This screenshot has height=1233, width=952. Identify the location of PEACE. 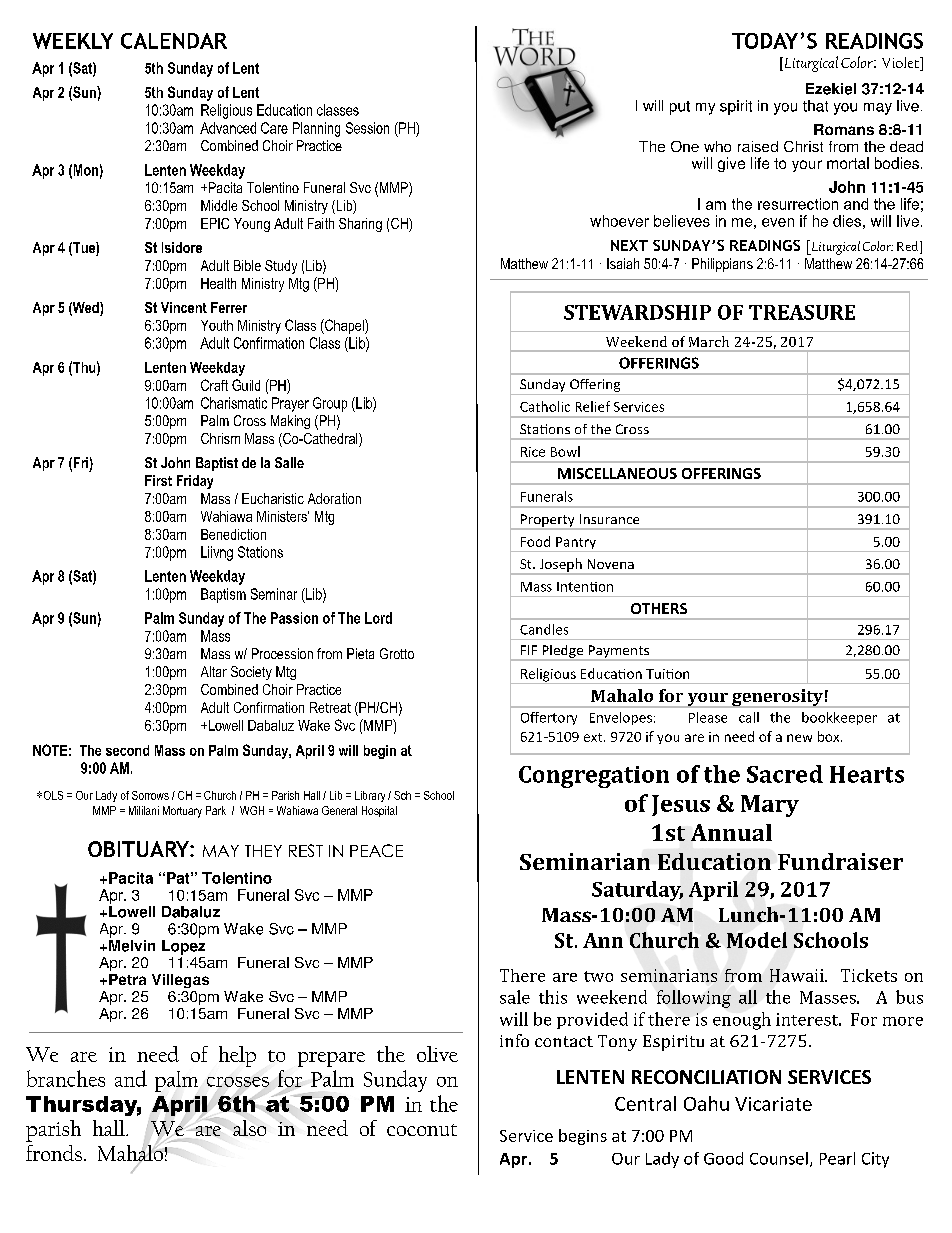
(376, 850).
